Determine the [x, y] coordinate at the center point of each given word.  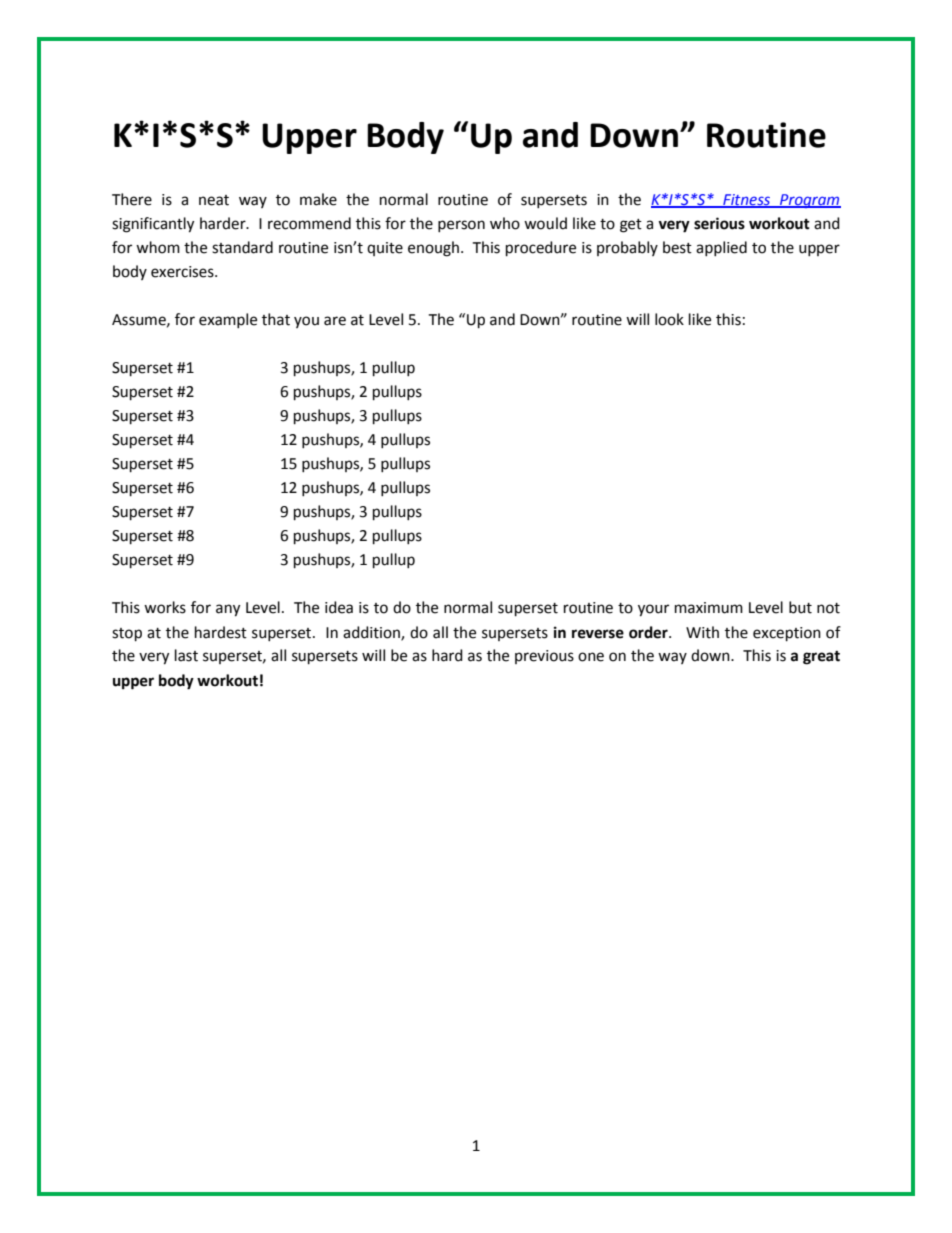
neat [214, 200]
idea [339, 607]
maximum [709, 608]
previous [544, 657]
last [186, 655]
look [669, 319]
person [461, 226]
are [335, 321]
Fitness [747, 200]
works [165, 607]
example [228, 320]
